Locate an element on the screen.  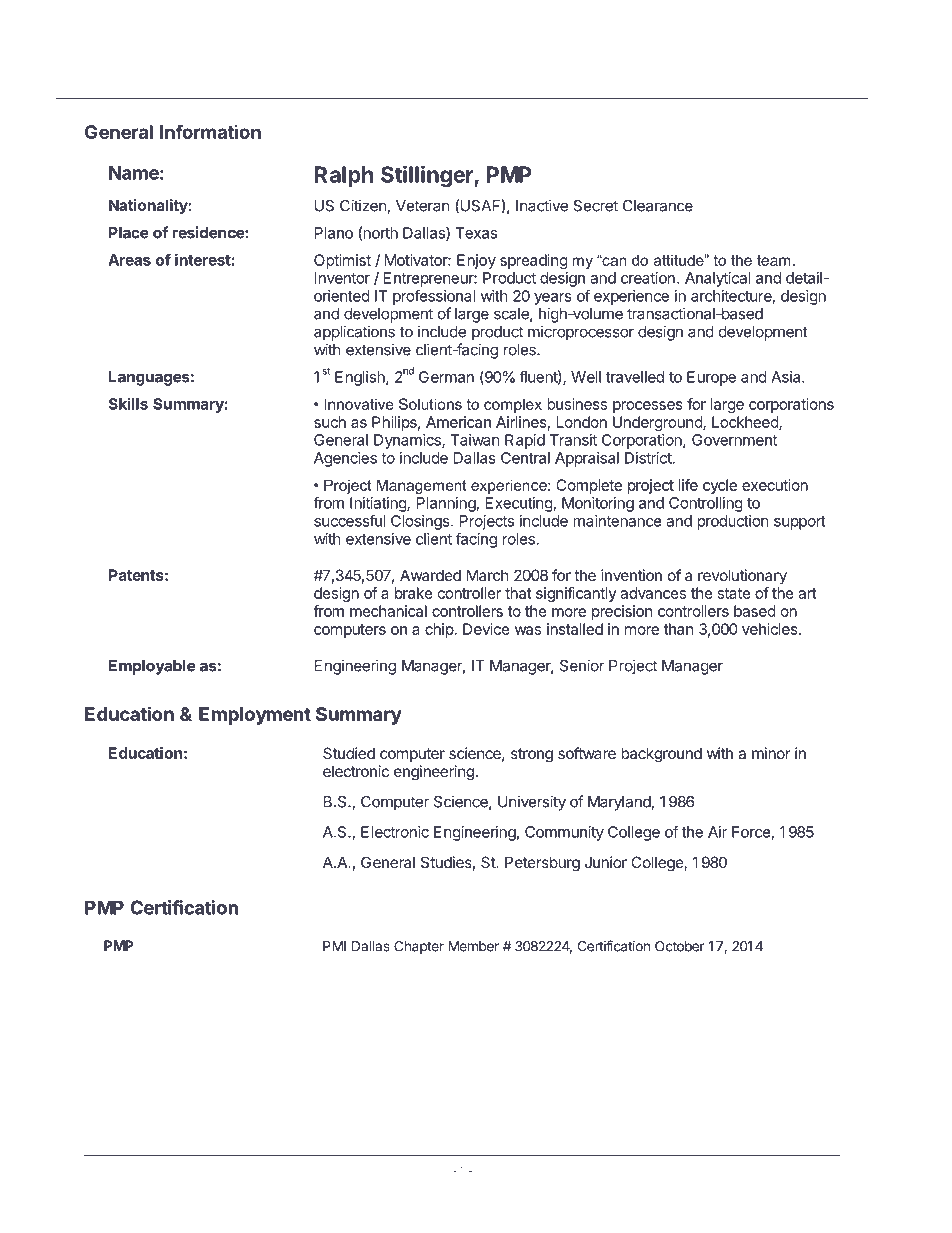
Areas is located at coordinates (129, 260).
